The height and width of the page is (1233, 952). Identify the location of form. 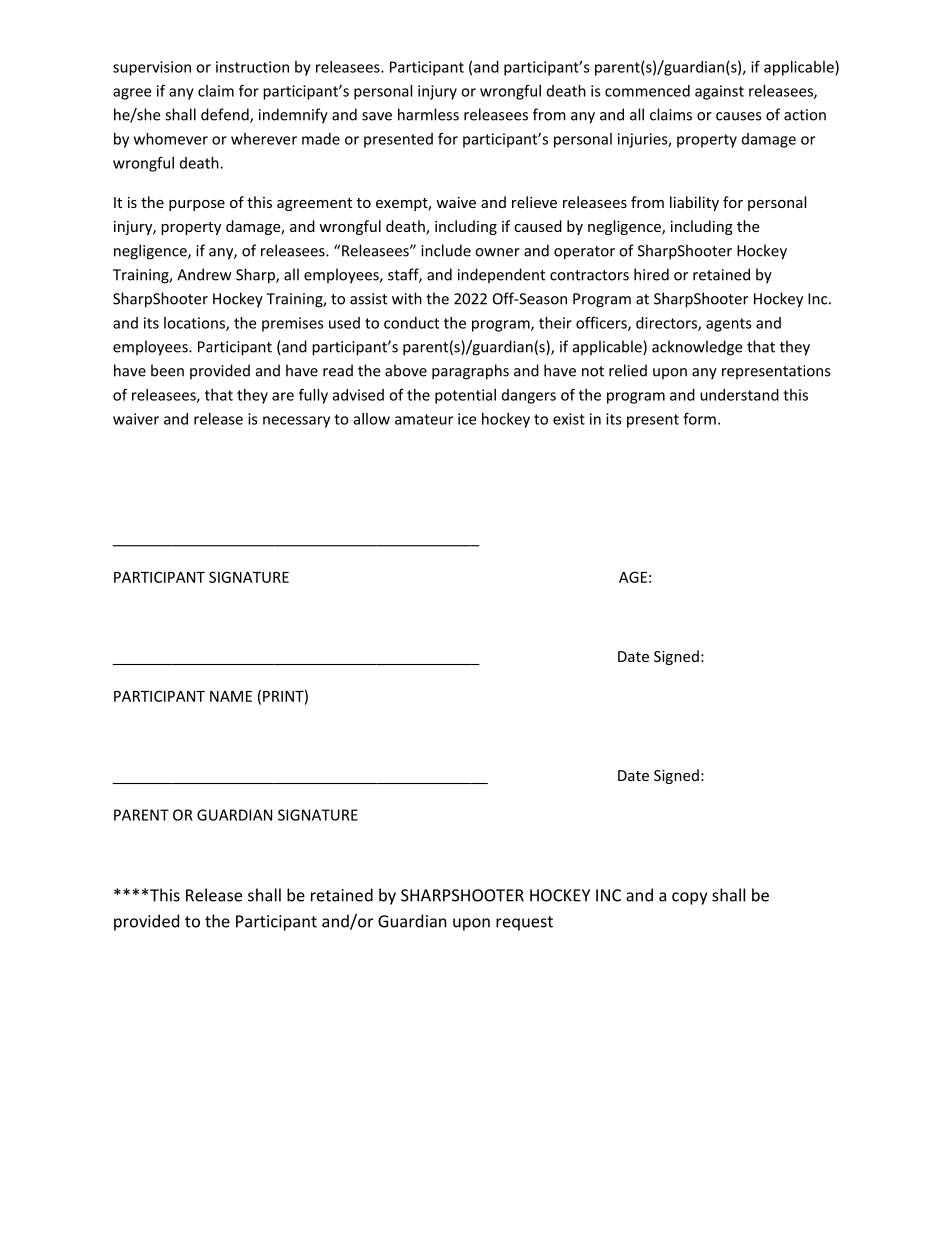
(699, 418).
